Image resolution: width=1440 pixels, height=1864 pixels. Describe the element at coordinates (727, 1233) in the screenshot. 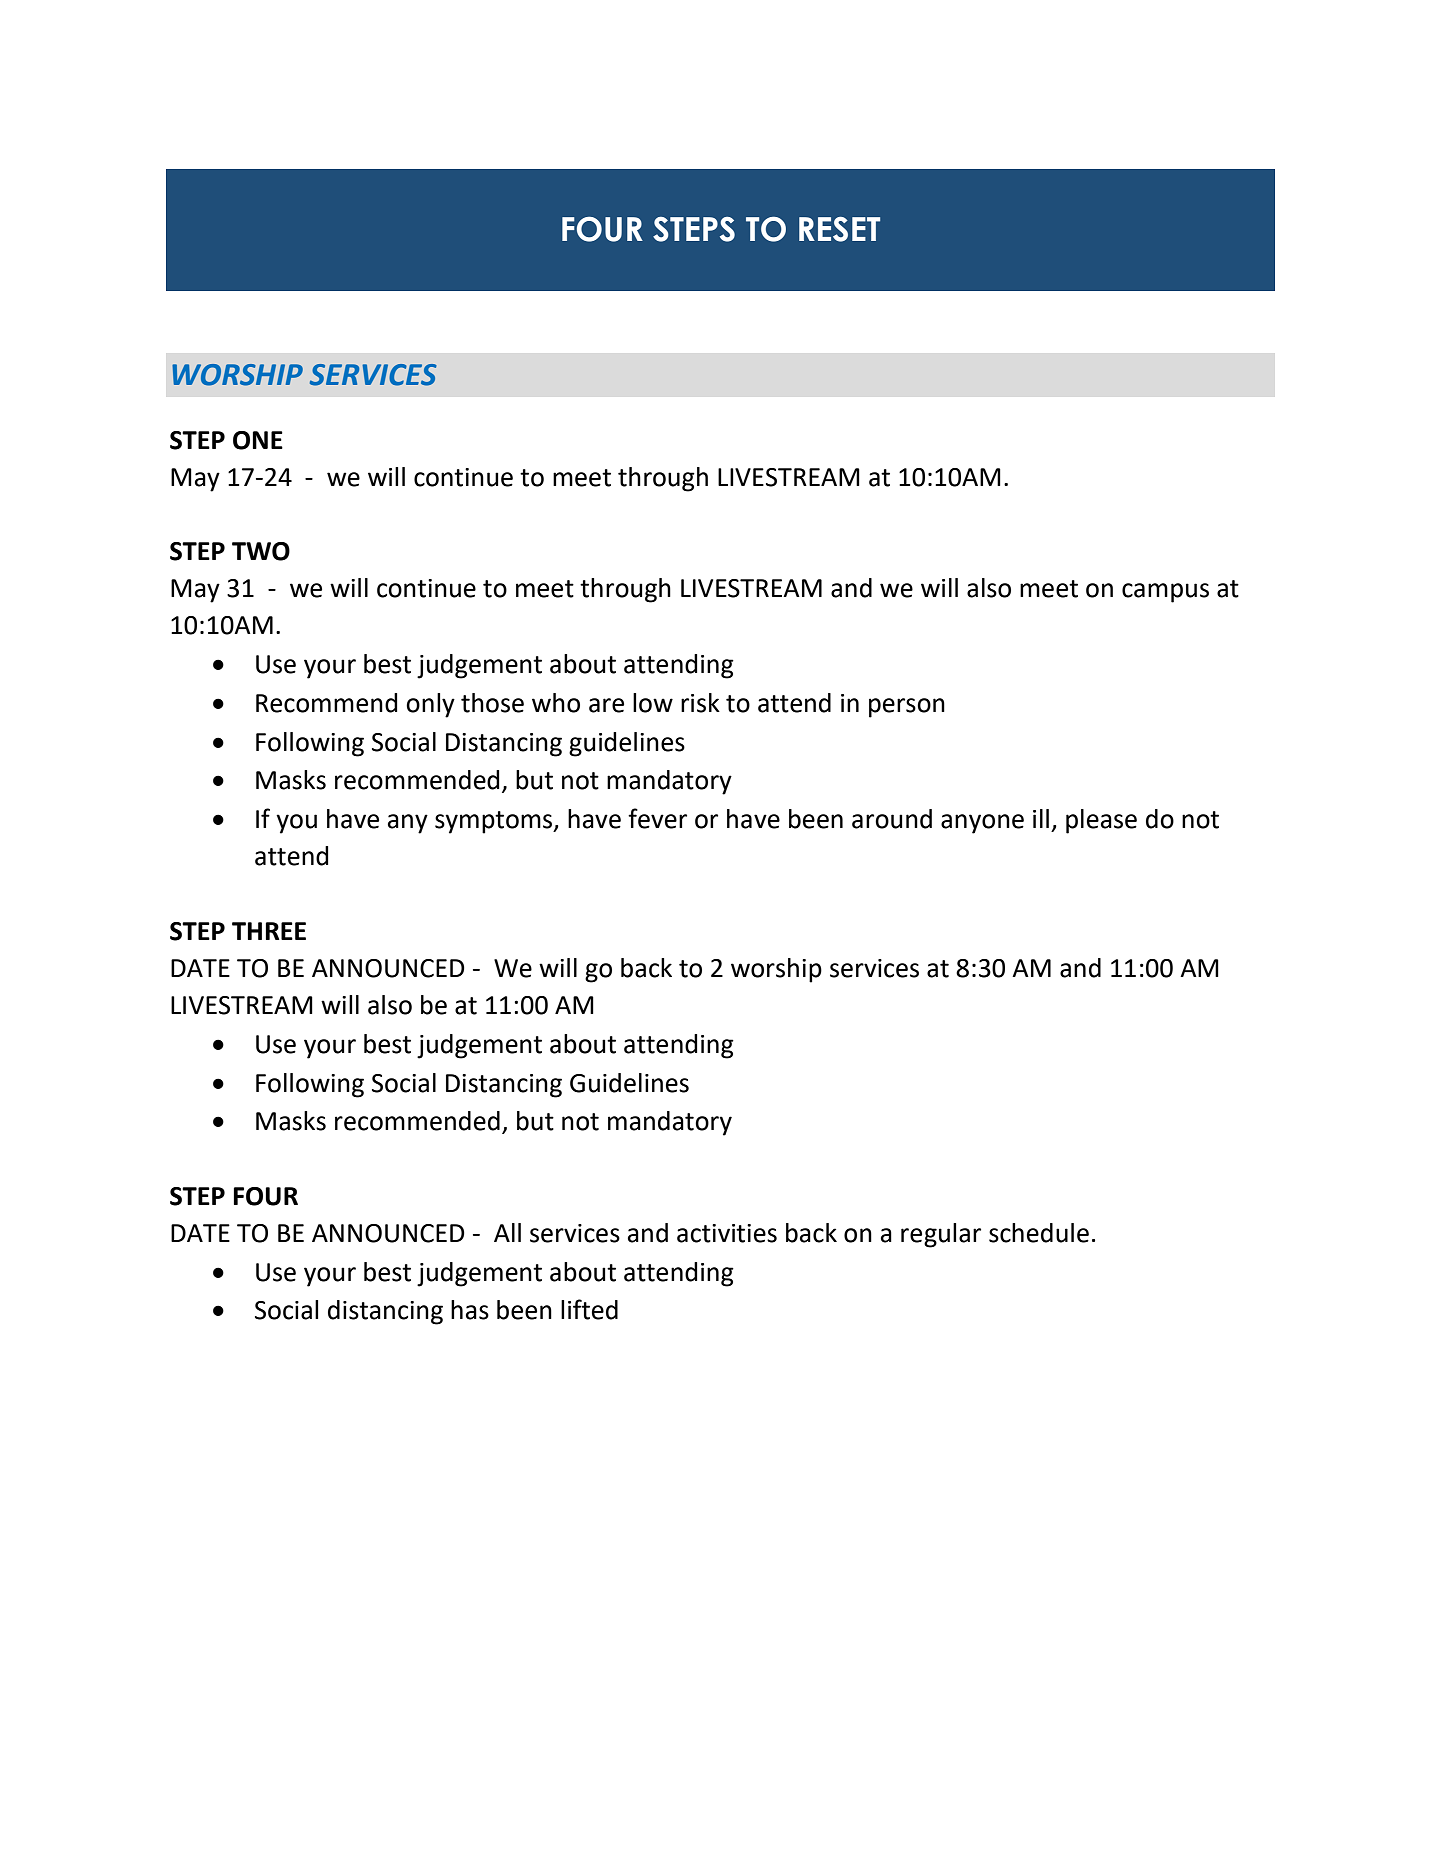

I see `activities` at that location.
